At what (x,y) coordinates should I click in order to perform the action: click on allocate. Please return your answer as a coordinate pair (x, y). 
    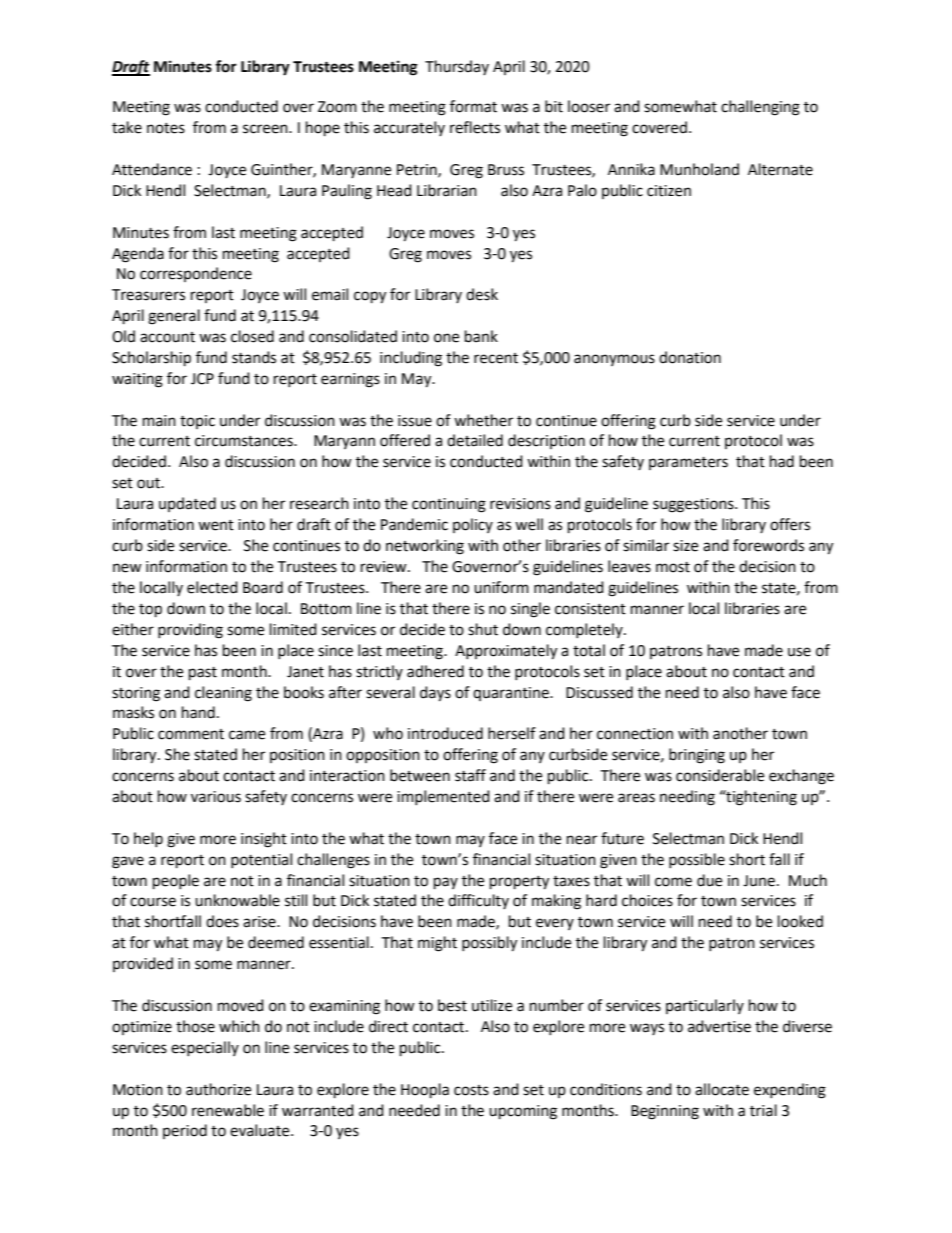
    Looking at the image, I should click on (722, 1089).
